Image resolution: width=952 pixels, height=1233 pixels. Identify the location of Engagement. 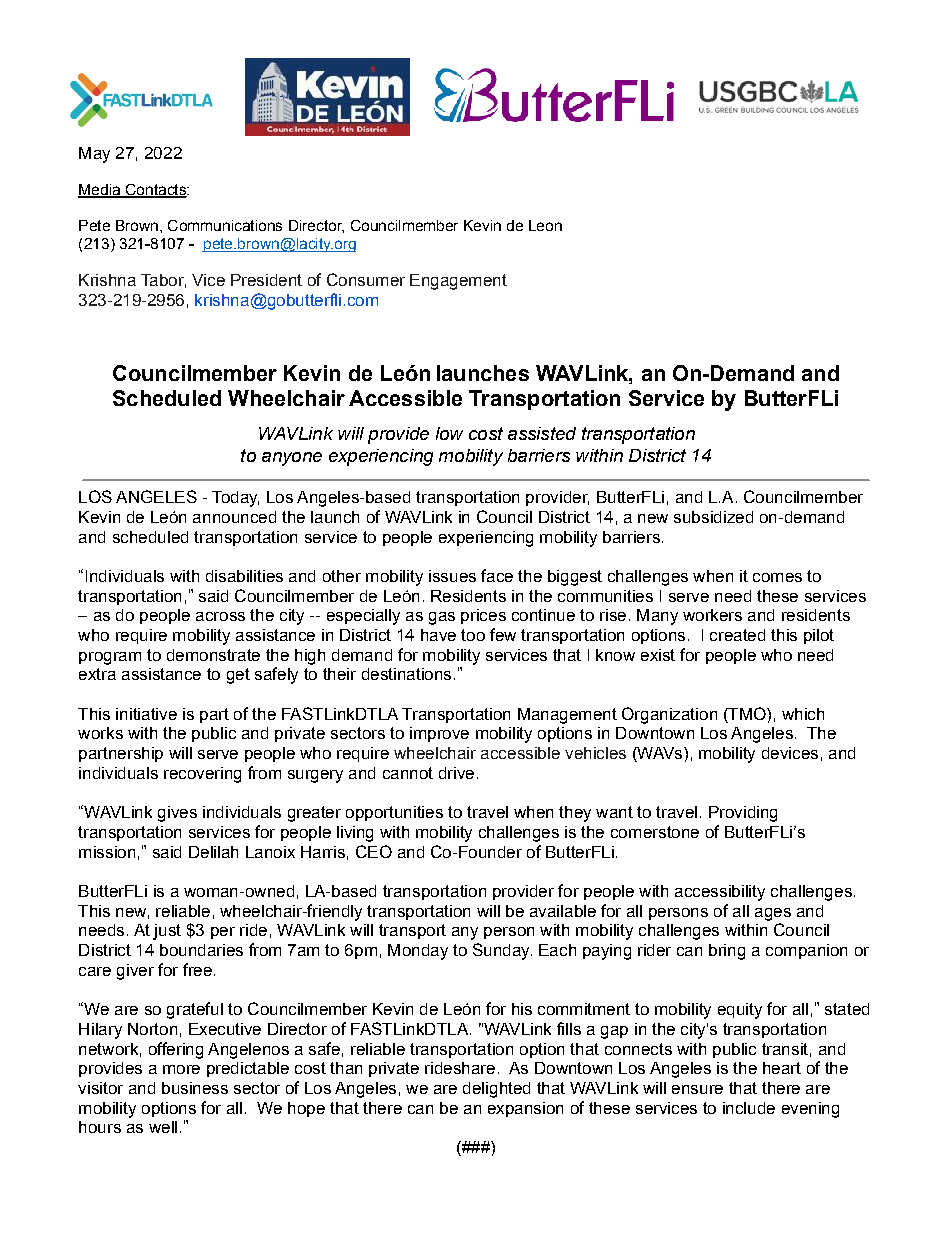
(458, 282).
